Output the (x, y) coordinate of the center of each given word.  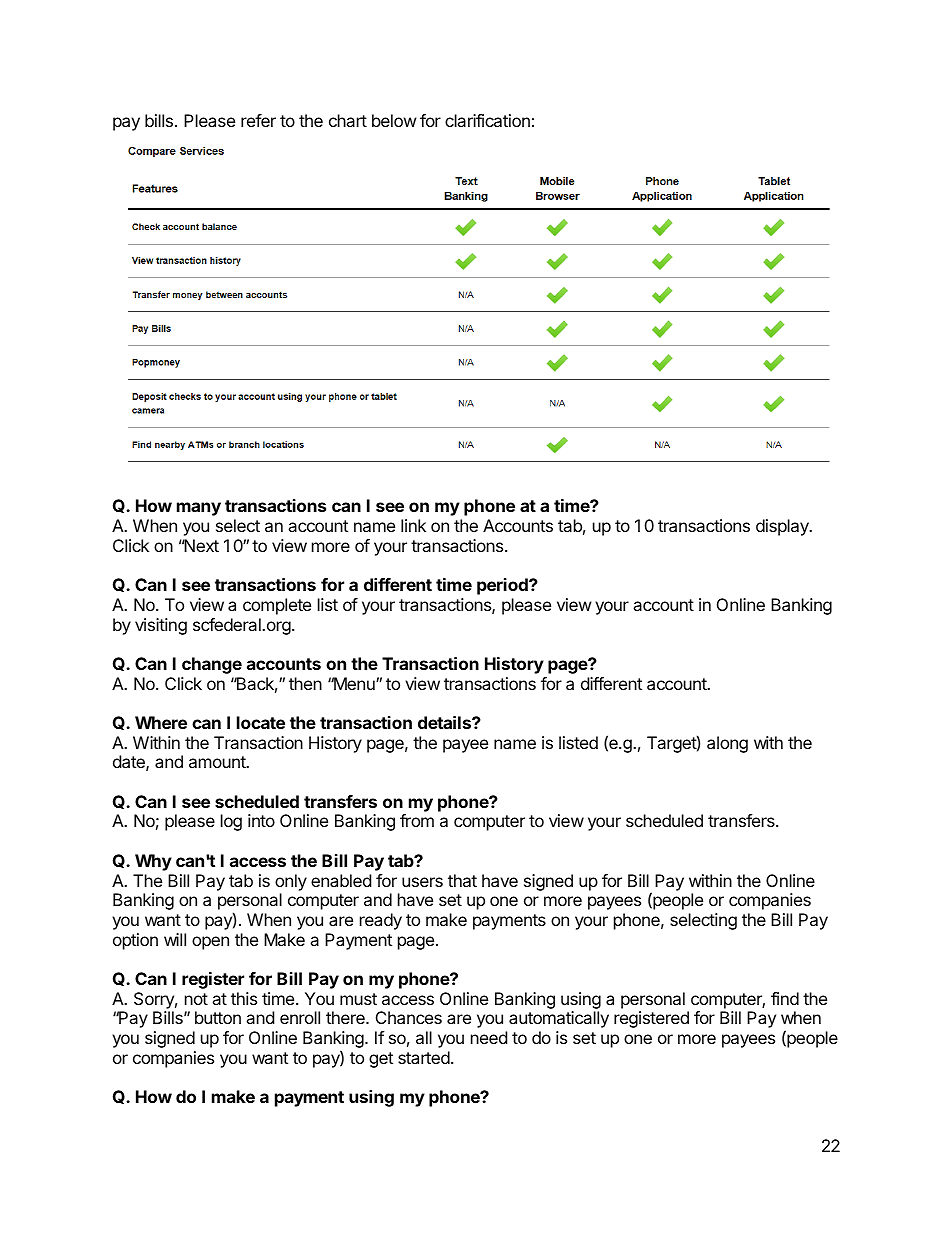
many (199, 509)
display (783, 527)
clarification (487, 120)
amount (218, 762)
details (445, 722)
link (413, 525)
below (394, 120)
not (196, 999)
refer (258, 120)
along (727, 744)
